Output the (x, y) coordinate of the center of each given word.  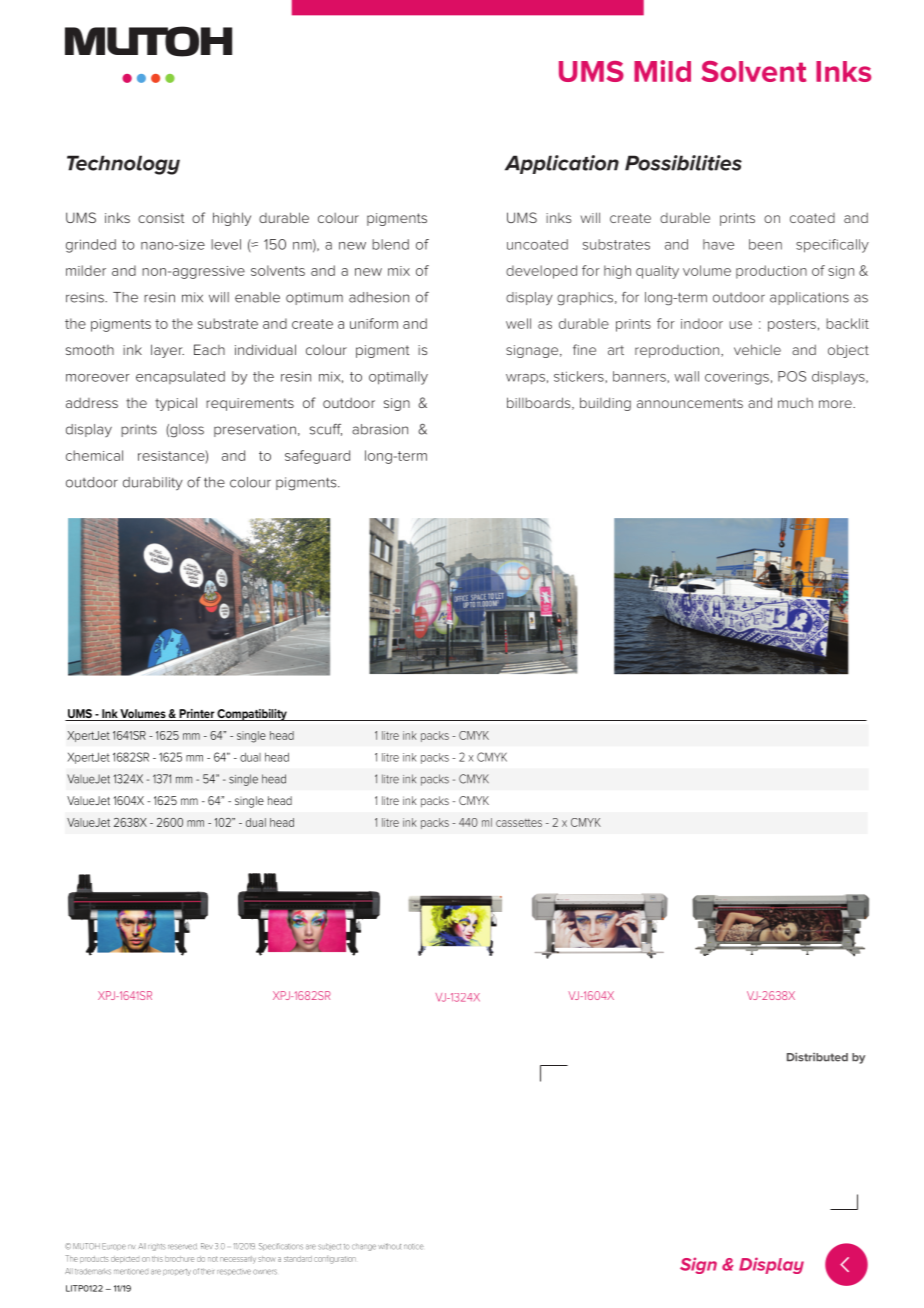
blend (390, 244)
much (795, 403)
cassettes (519, 823)
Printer (196, 715)
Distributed (817, 1057)
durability (153, 484)
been (765, 244)
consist (161, 218)
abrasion (380, 429)
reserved (182, 1246)
